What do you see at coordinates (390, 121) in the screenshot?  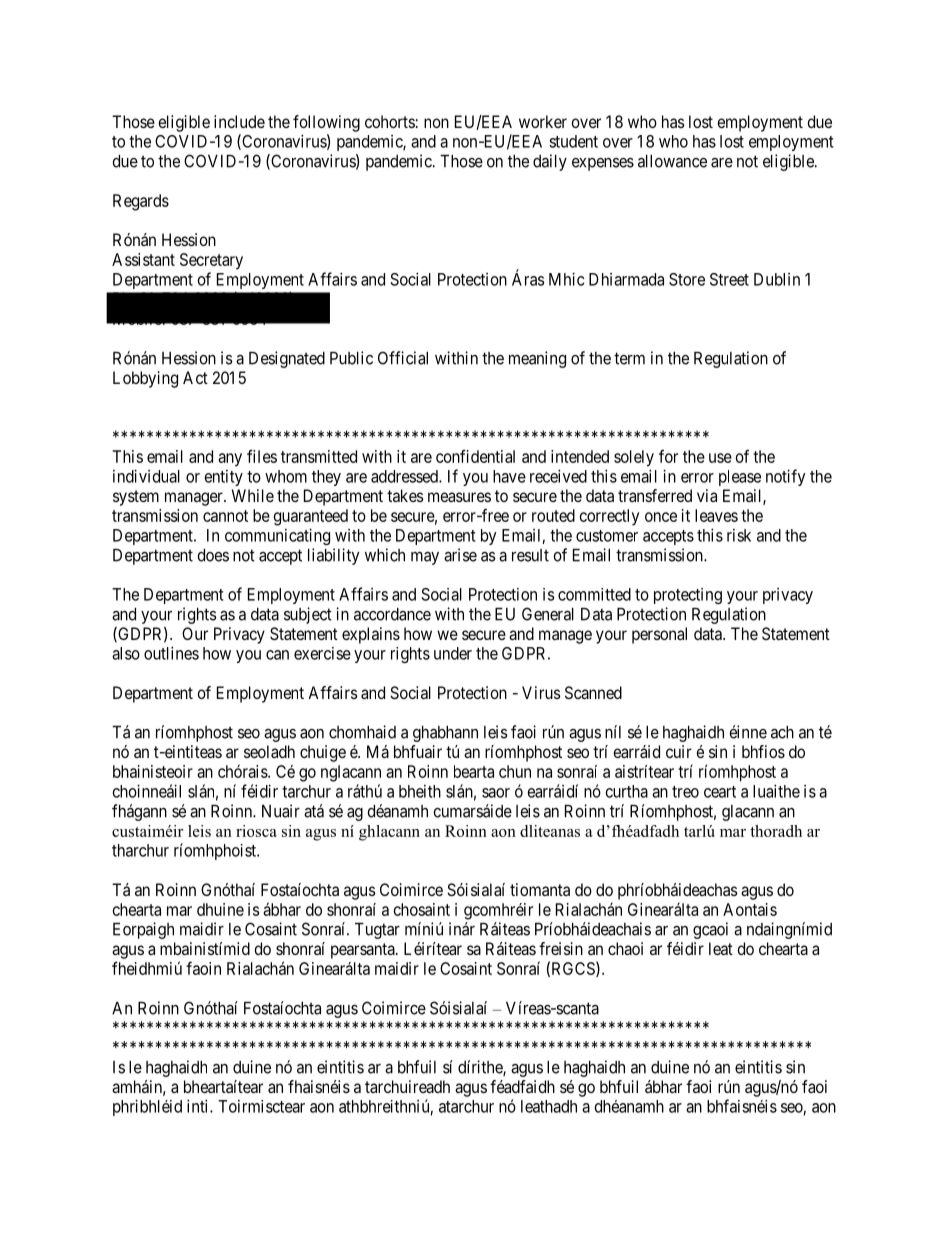 I see `cohorts` at bounding box center [390, 121].
